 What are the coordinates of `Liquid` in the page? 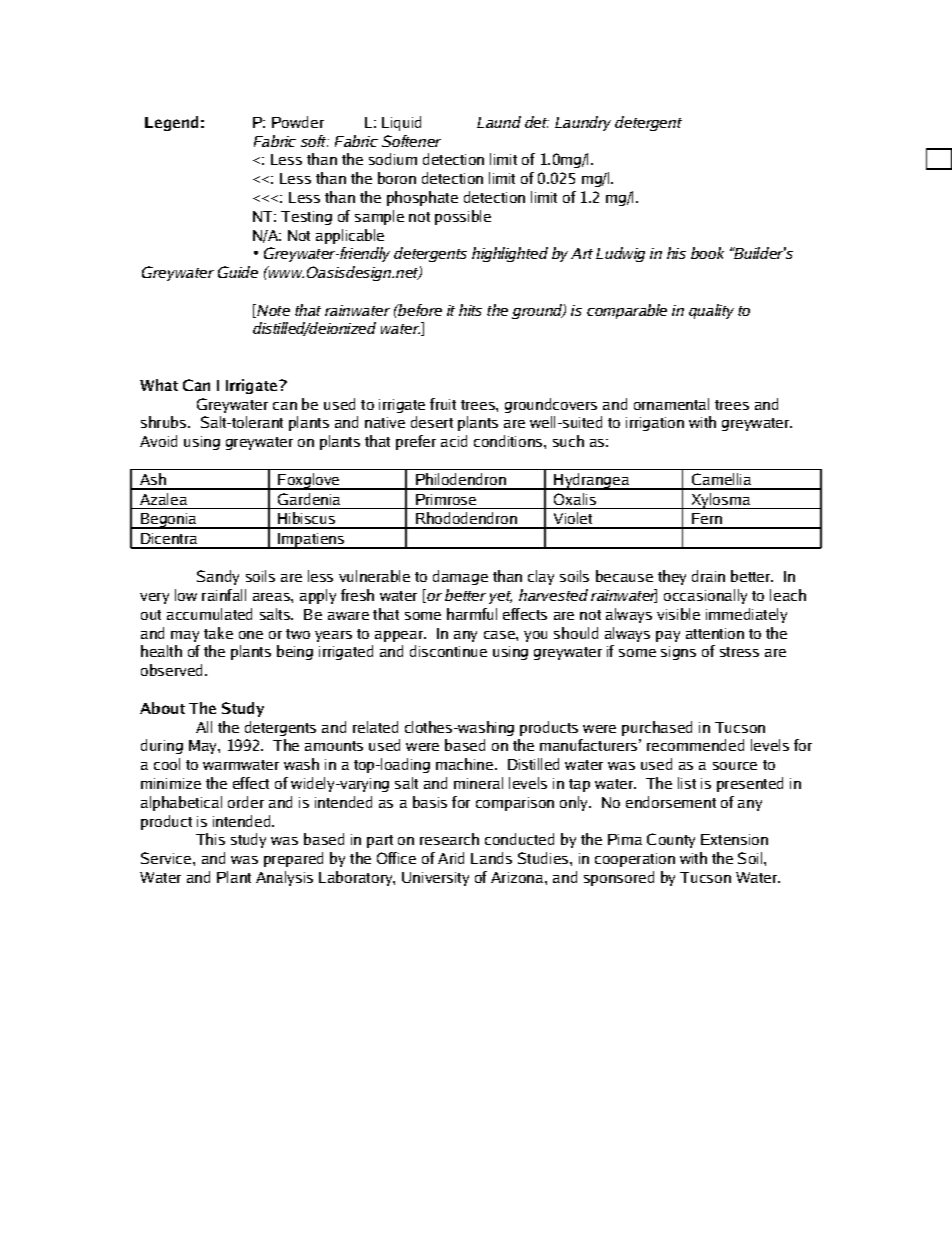 It's located at (401, 123).
